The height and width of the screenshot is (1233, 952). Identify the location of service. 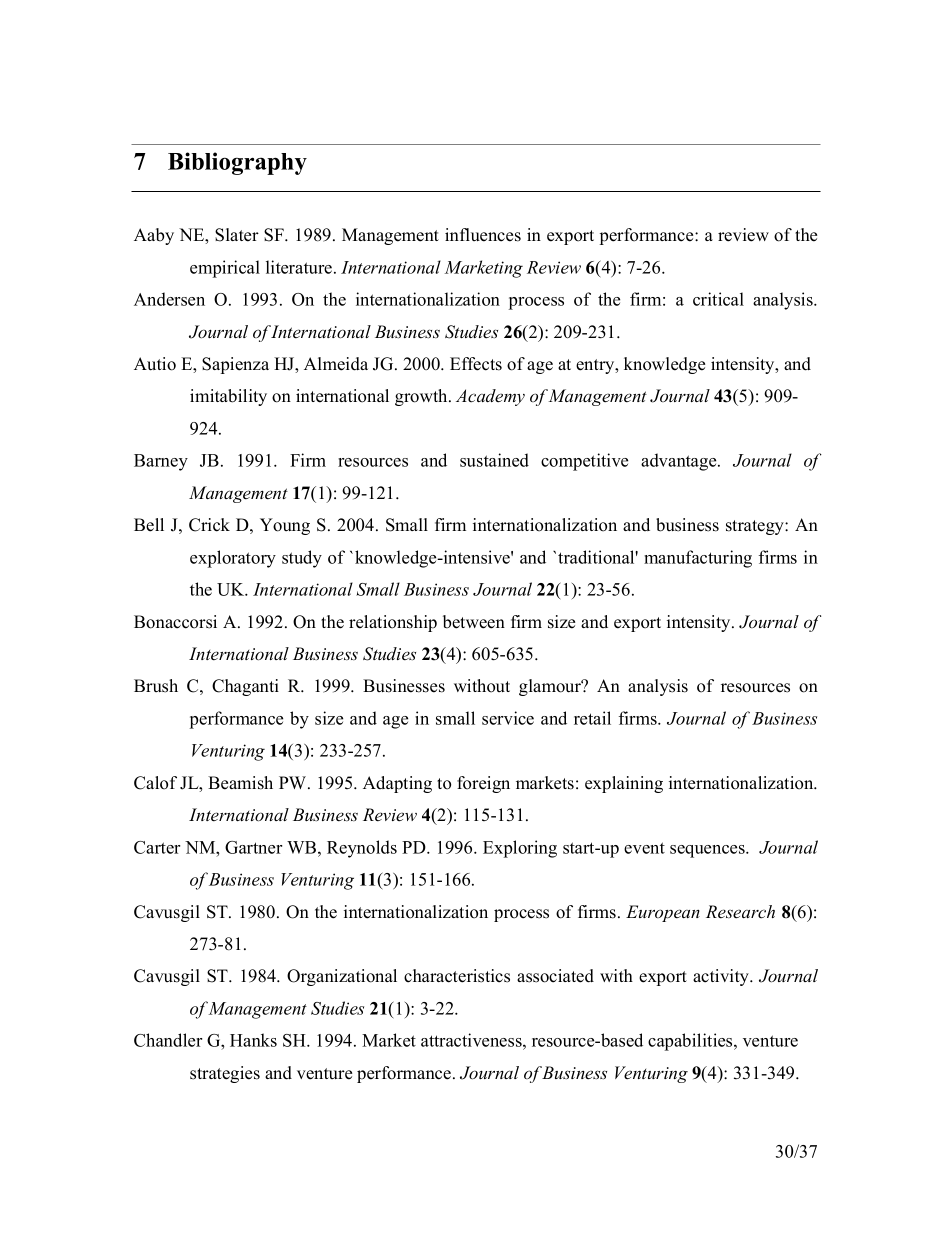
(508, 718).
